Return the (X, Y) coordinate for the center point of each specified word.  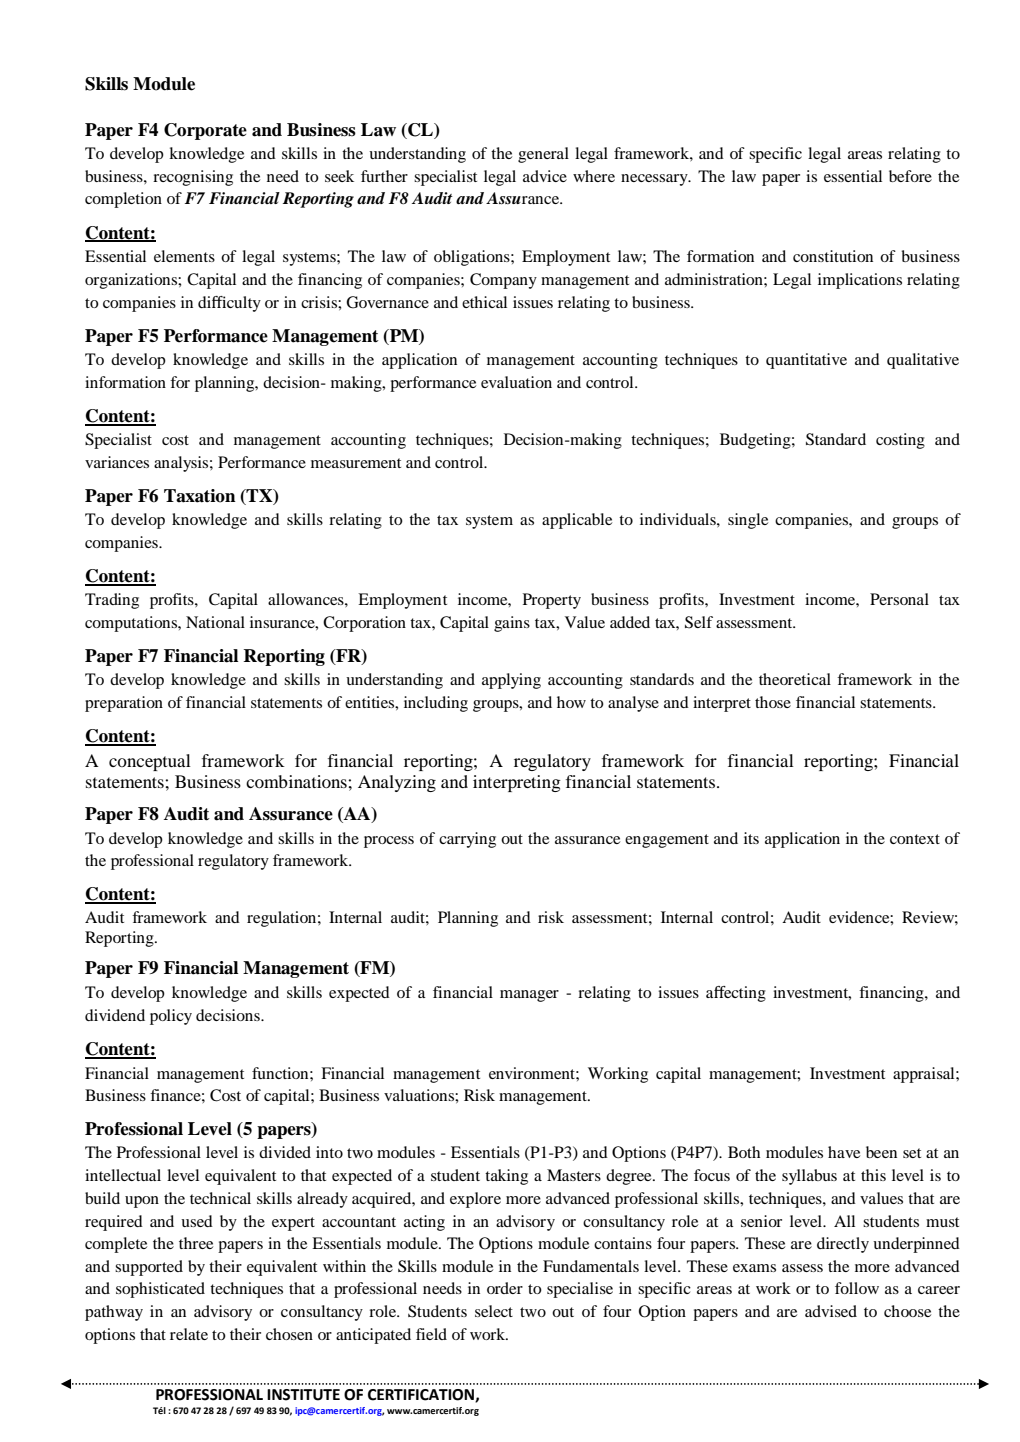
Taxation (200, 496)
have (844, 1152)
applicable (577, 521)
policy (171, 1017)
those (773, 702)
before (910, 176)
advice (545, 176)
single (748, 521)
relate (189, 1334)
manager (529, 996)
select (494, 1311)
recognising (193, 178)
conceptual (150, 762)
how (571, 702)
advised (831, 1311)
